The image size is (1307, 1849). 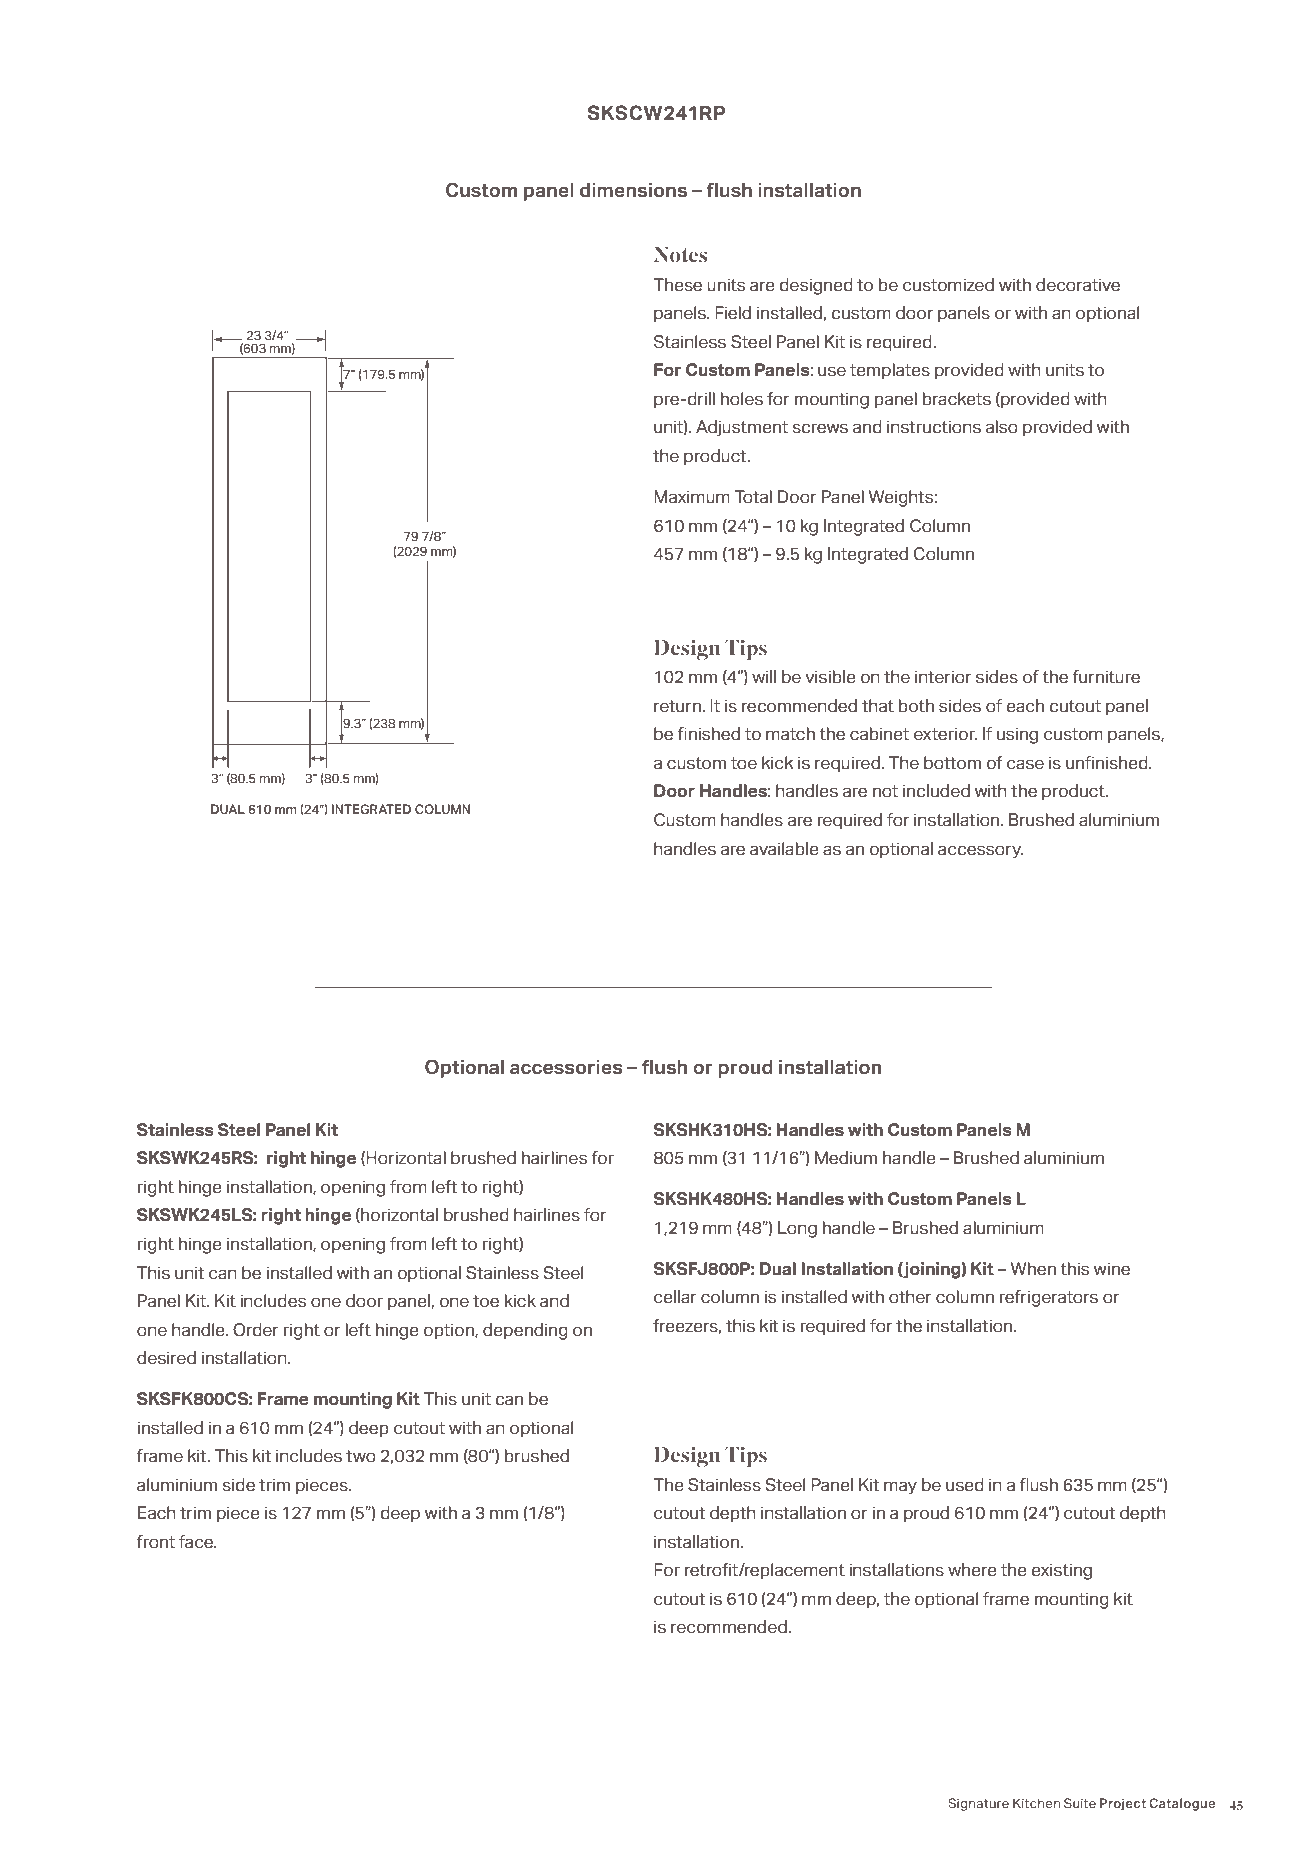 What do you see at coordinates (790, 734) in the image?
I see `match` at bounding box center [790, 734].
